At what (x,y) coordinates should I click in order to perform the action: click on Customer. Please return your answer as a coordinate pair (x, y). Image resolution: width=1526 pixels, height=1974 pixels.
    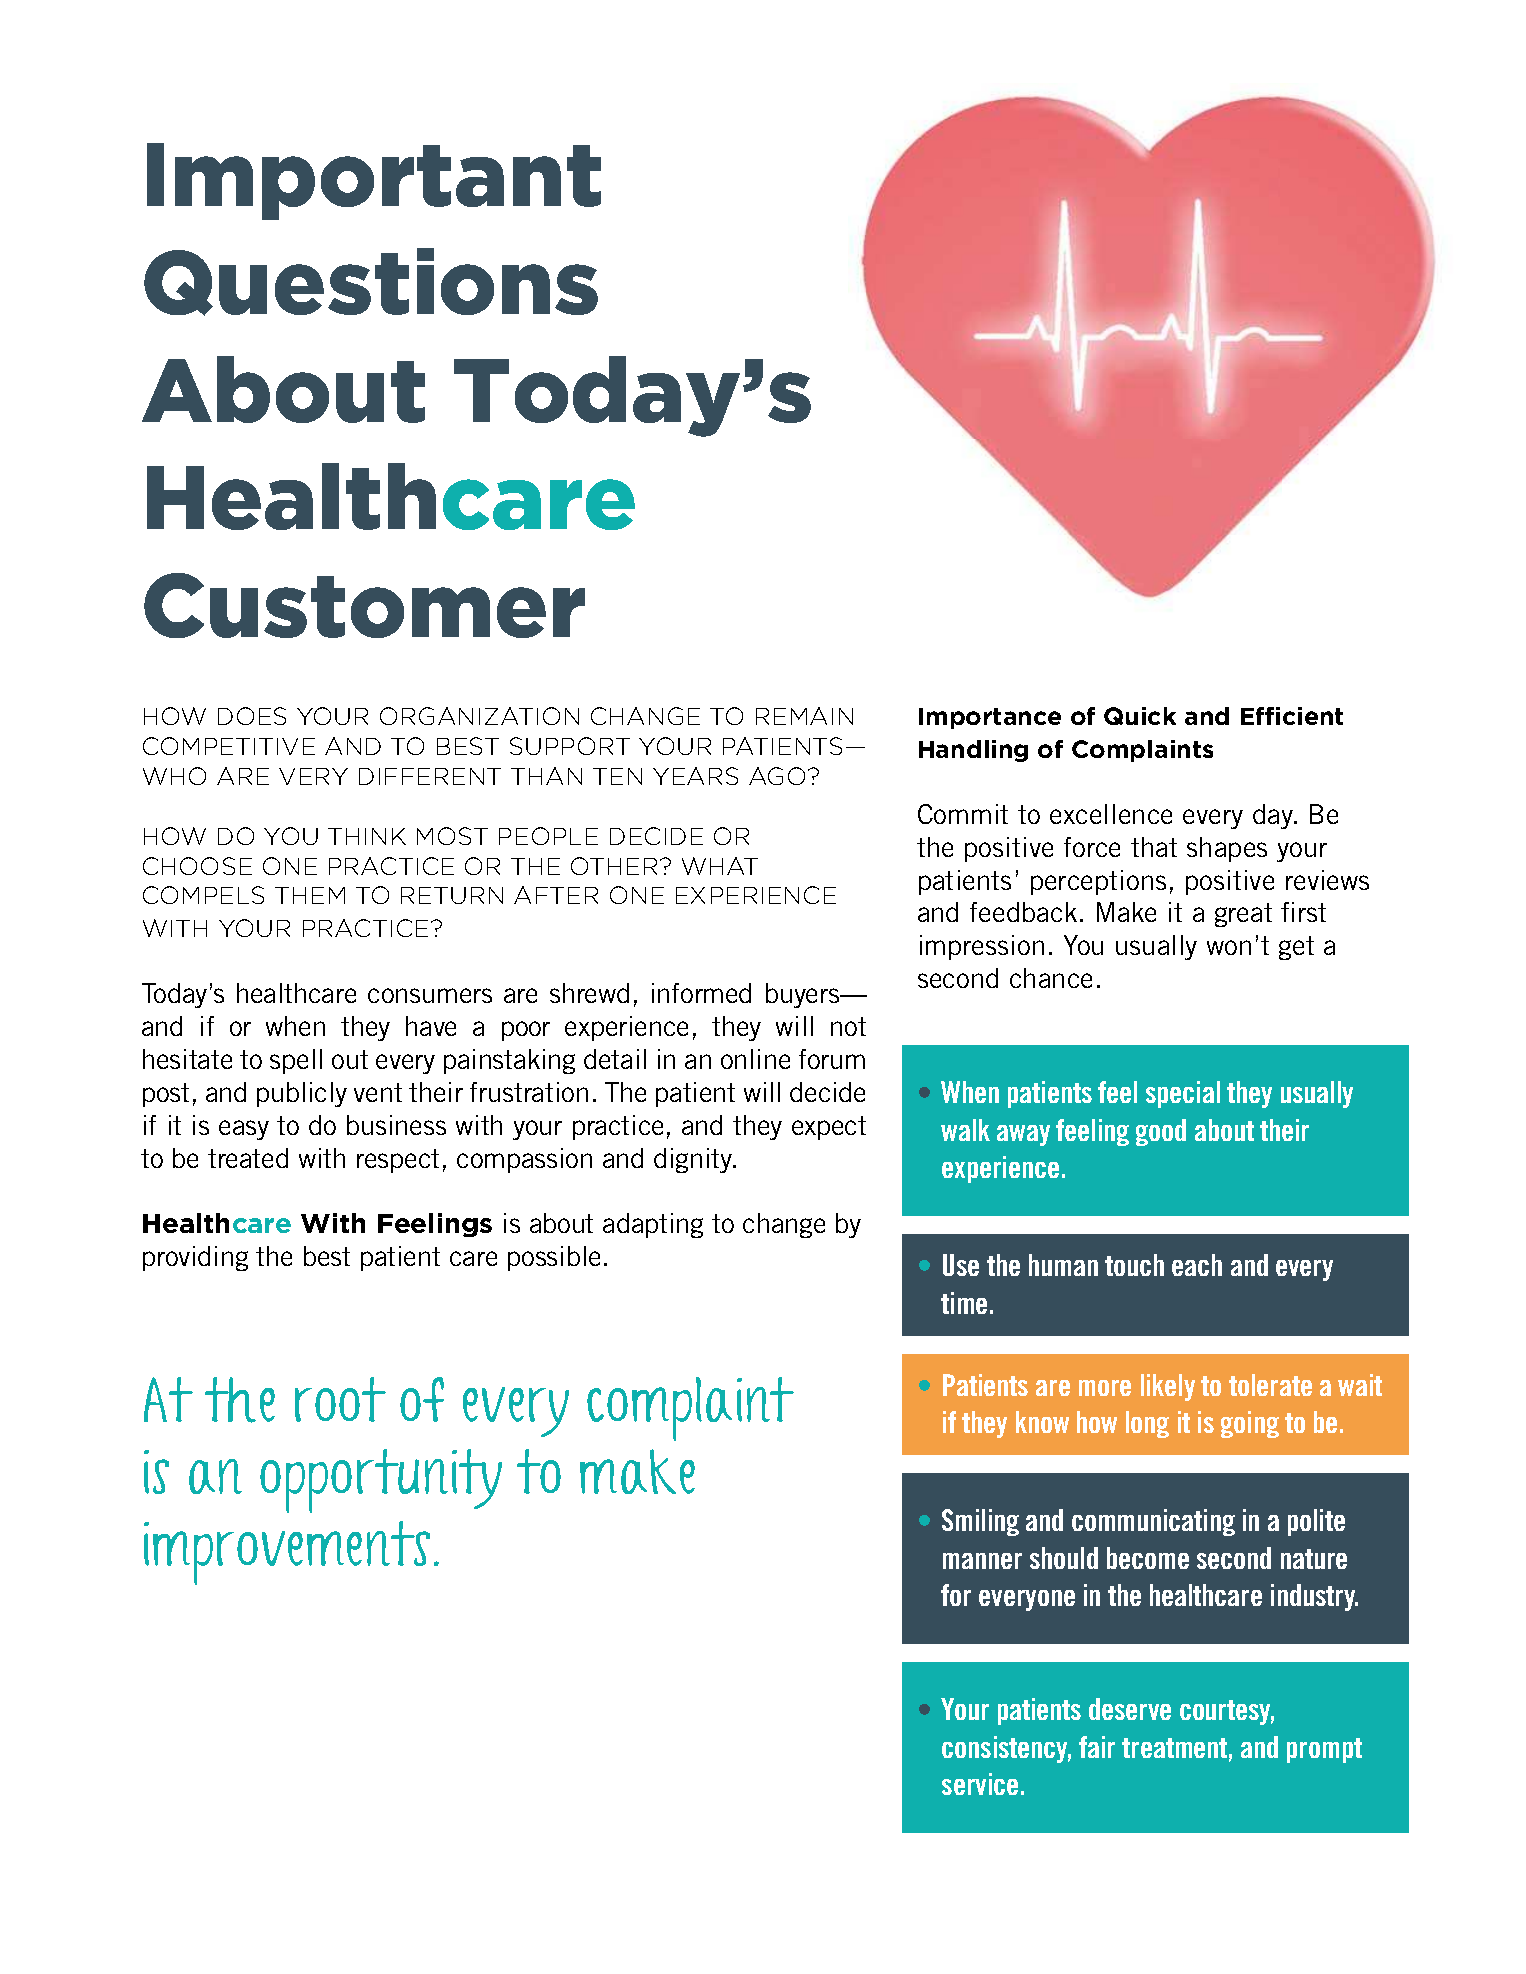
    Looking at the image, I should click on (364, 605).
